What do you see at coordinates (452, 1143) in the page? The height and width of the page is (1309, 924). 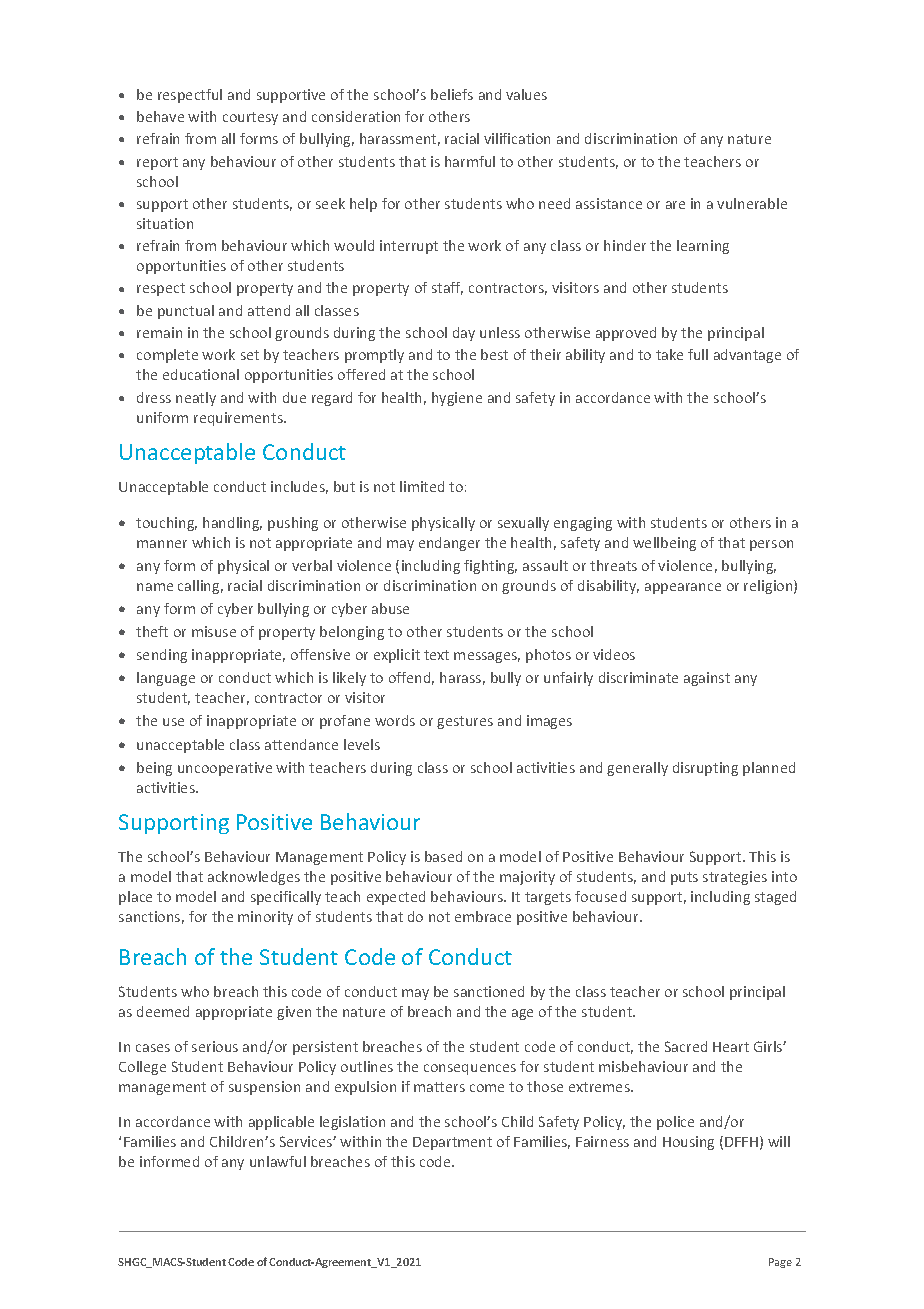 I see `Department` at bounding box center [452, 1143].
